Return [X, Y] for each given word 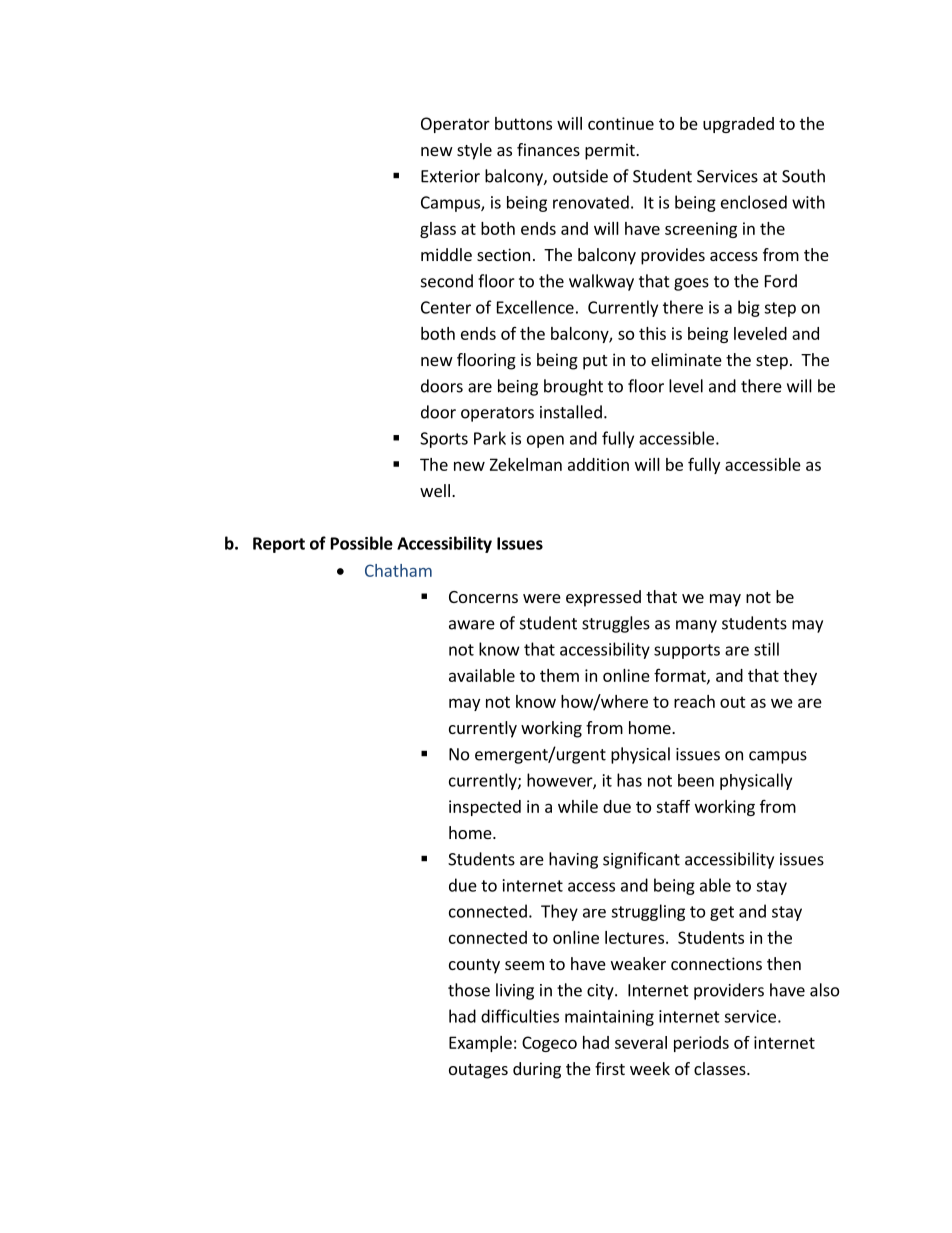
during [537, 1070]
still [766, 649]
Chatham [398, 570]
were [542, 598]
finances [548, 149]
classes [721, 1068]
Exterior [450, 176]
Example [480, 1044]
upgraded [738, 125]
